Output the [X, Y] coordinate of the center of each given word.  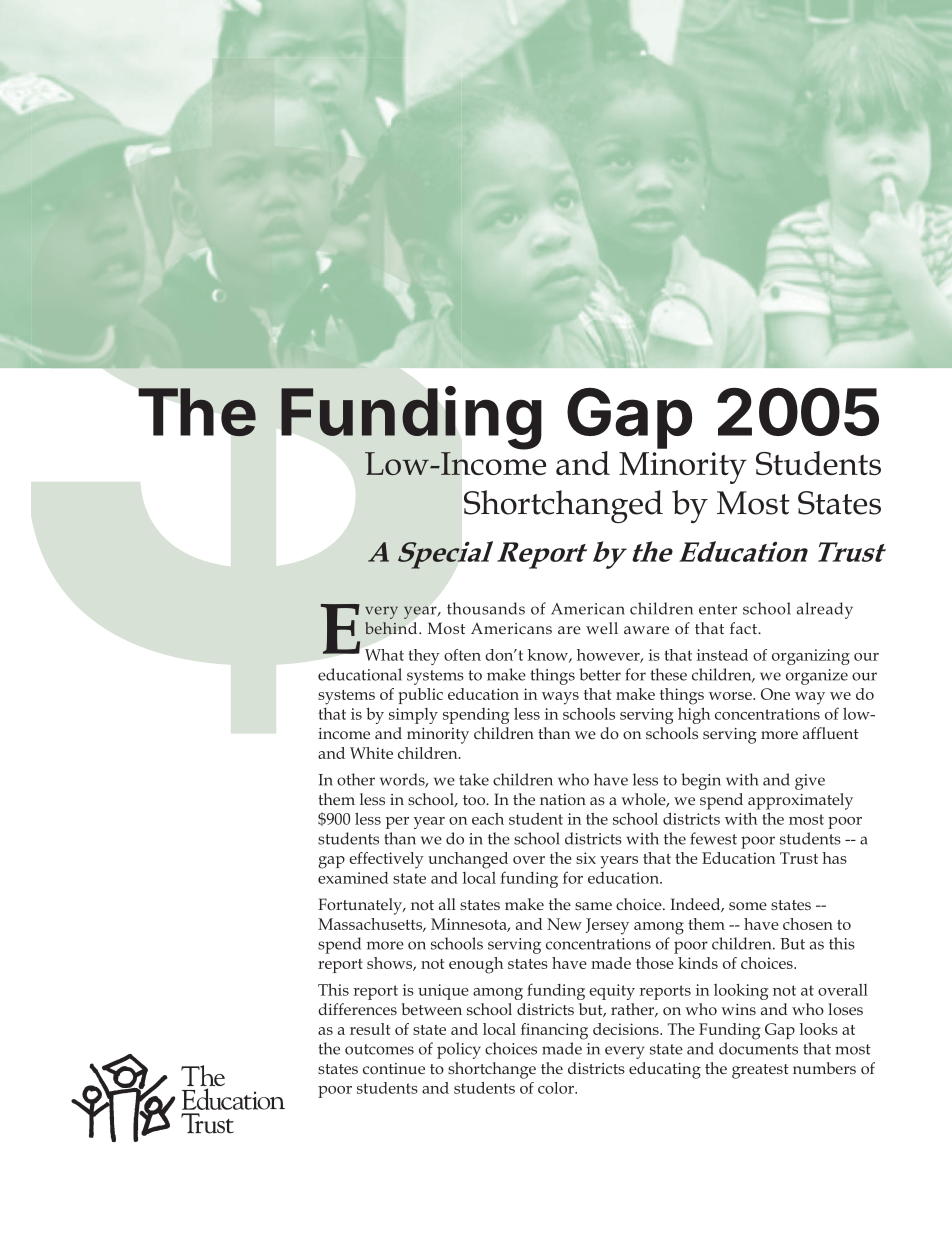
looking [741, 991]
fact [744, 628]
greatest [760, 1071]
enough [476, 965]
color [557, 1088]
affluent [831, 733]
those [655, 963]
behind [392, 628]
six [586, 858]
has [834, 858]
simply [413, 716]
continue [394, 1068]
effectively [386, 860]
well [602, 628]
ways [560, 698]
